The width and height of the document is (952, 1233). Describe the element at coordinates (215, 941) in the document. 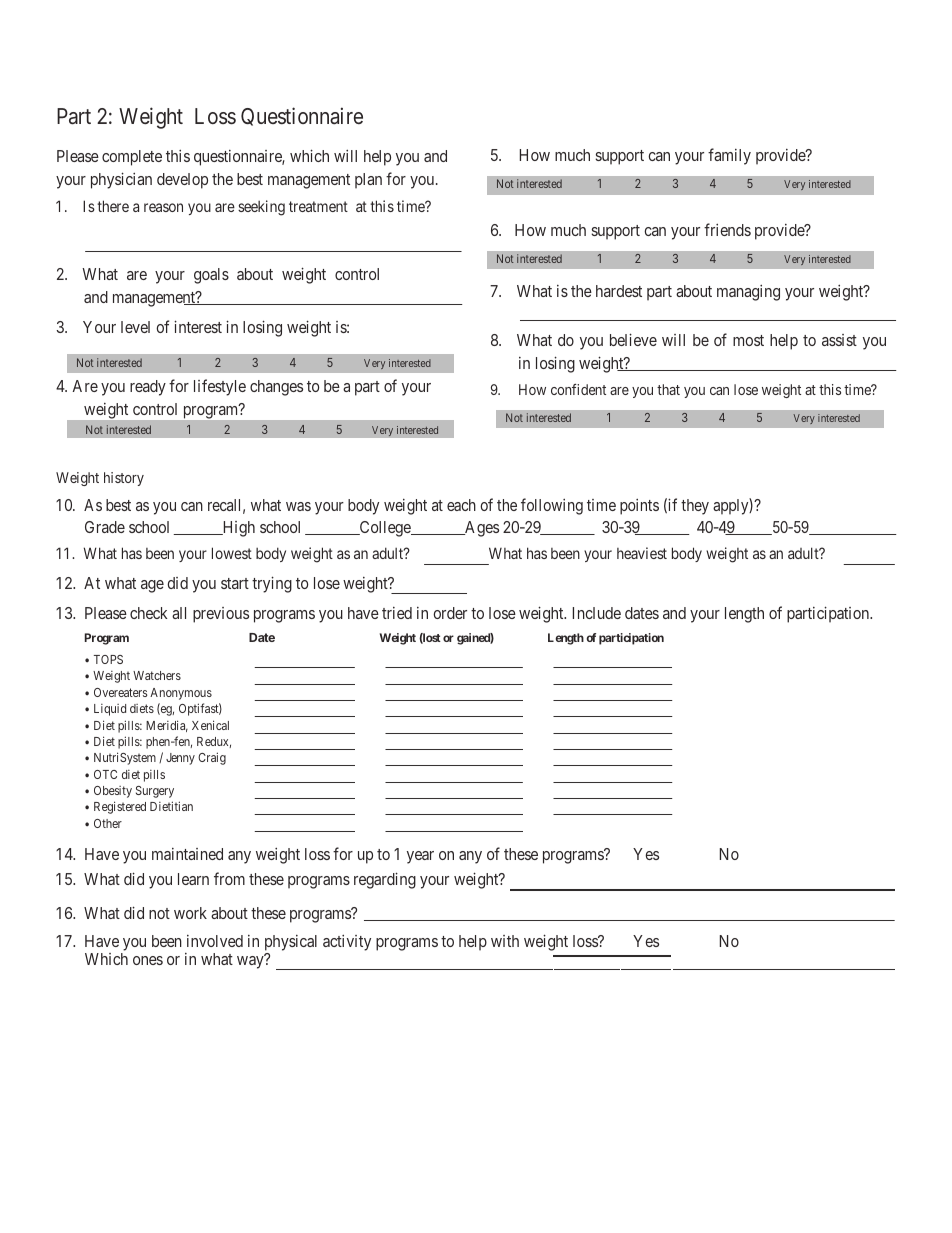

I see `involved` at that location.
